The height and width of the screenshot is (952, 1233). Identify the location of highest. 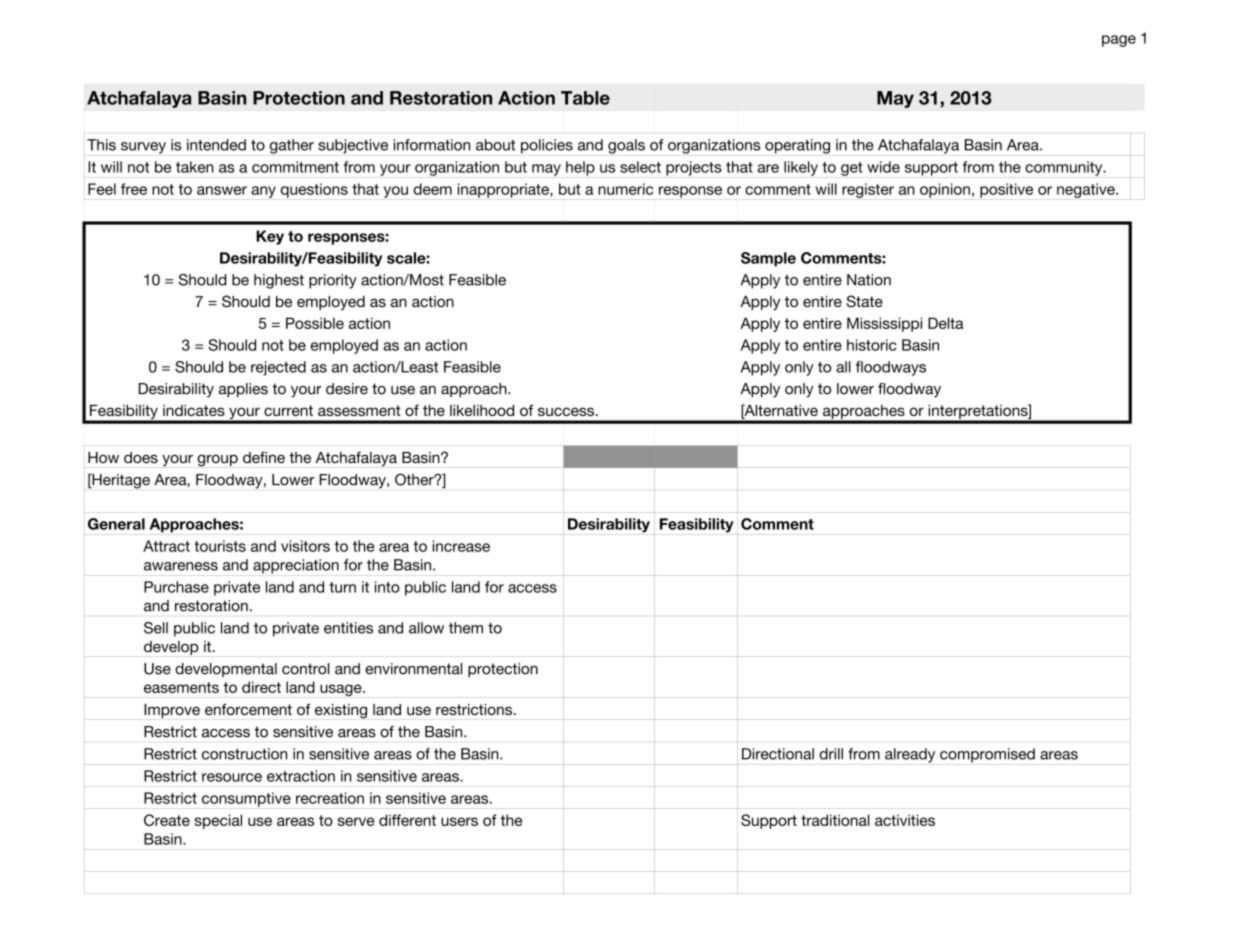
(279, 281).
